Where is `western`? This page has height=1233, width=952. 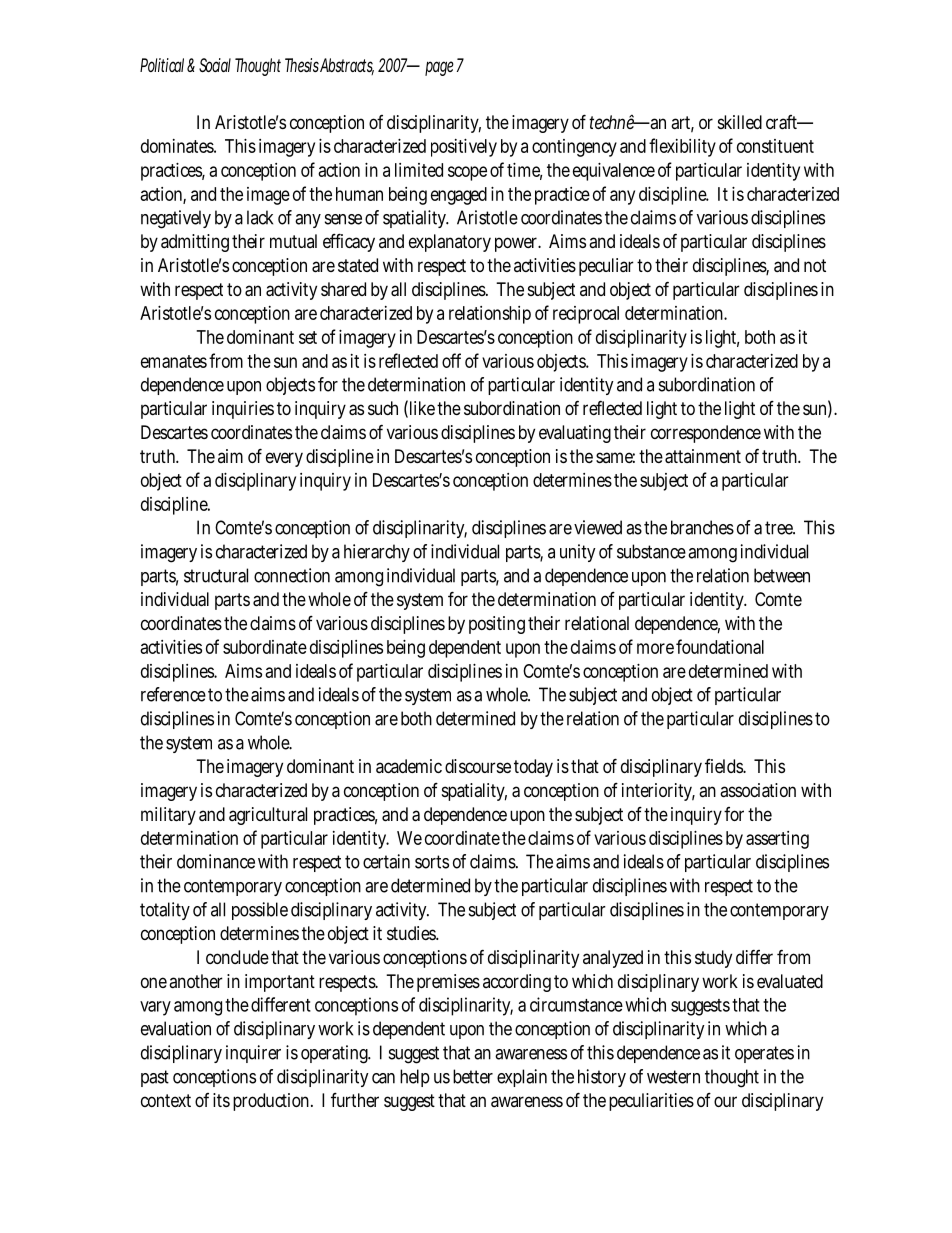 western is located at coordinates (673, 1077).
